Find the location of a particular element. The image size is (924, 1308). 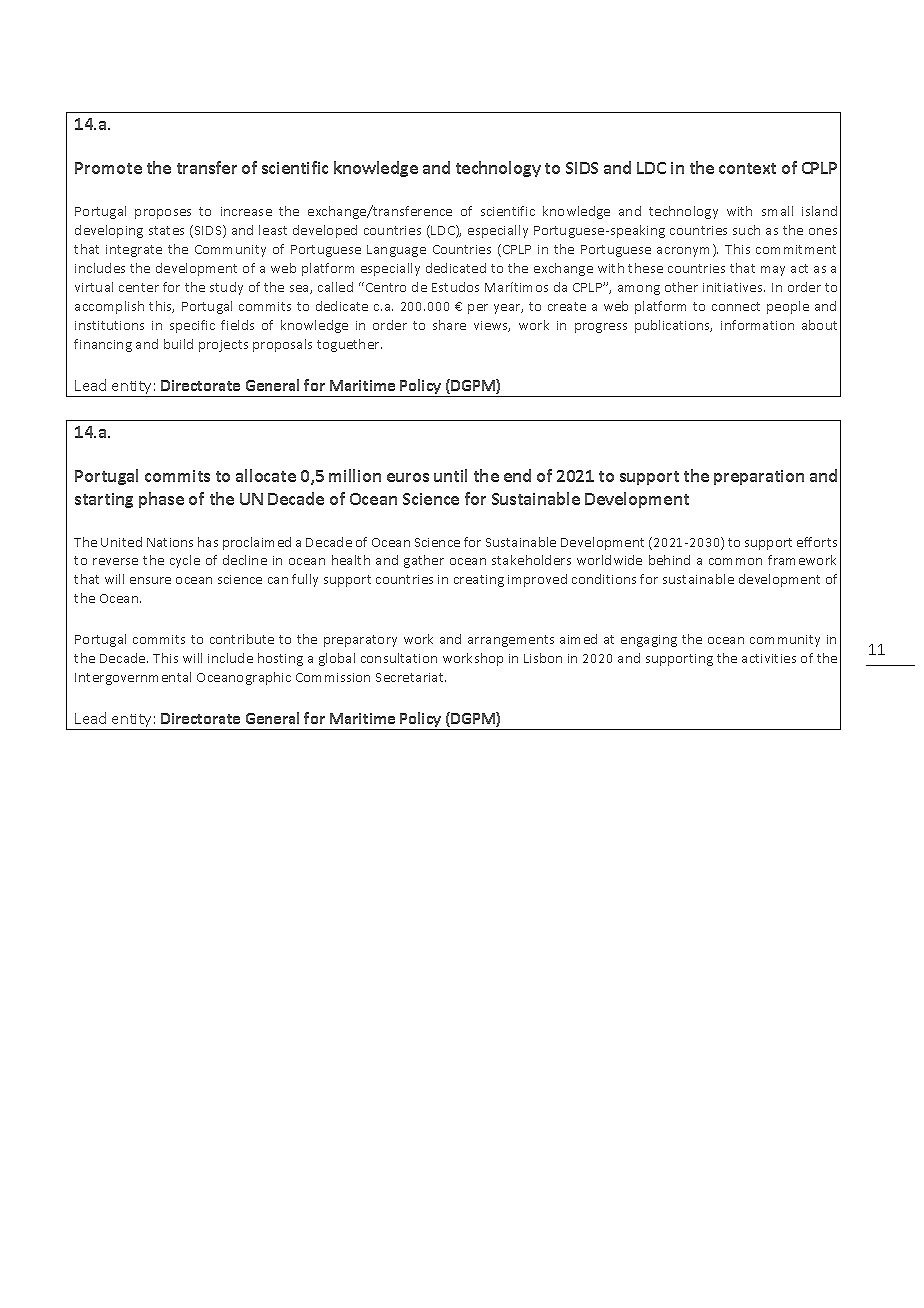

until is located at coordinates (450, 475).
